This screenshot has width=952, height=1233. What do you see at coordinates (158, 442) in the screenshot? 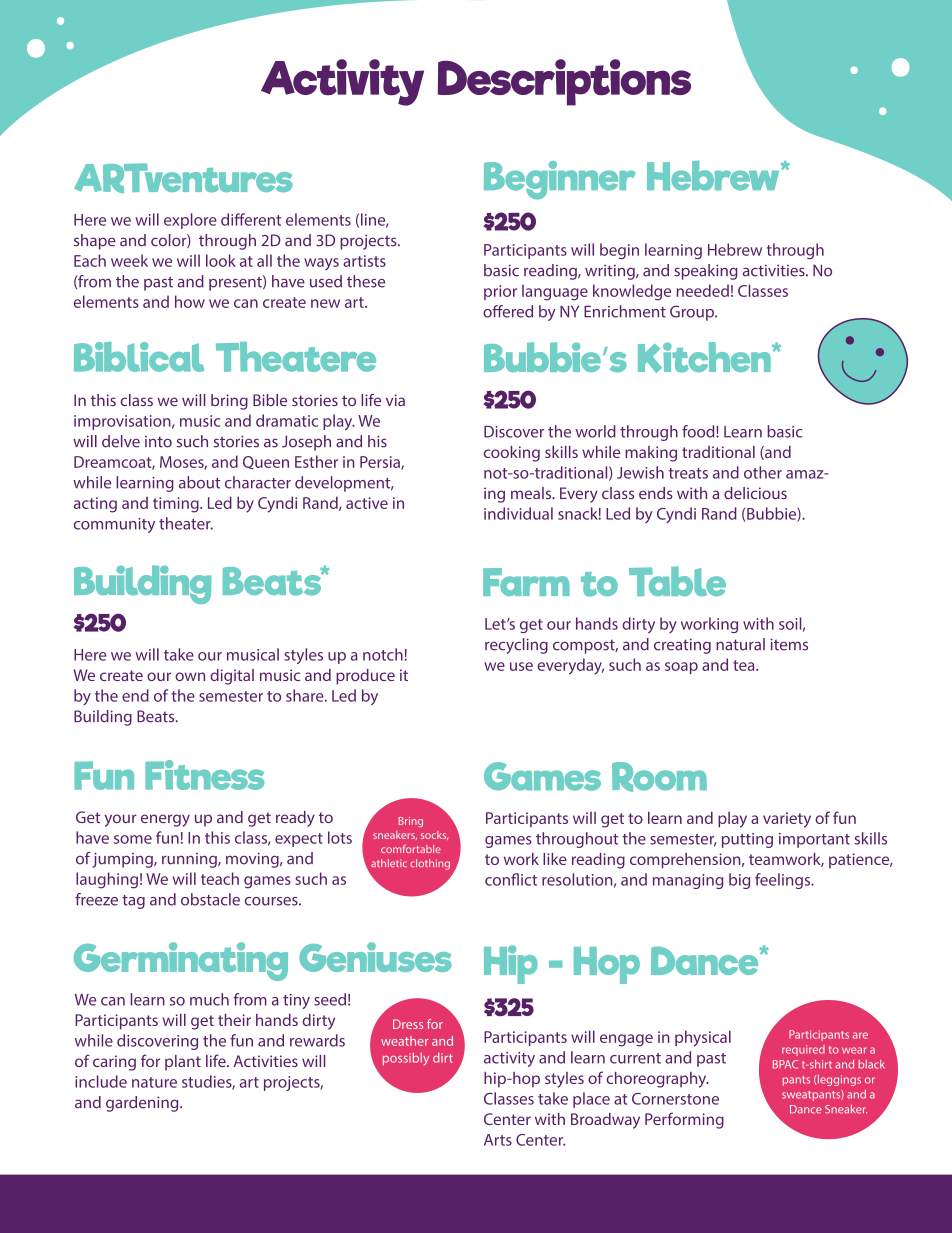
I see `into` at bounding box center [158, 442].
